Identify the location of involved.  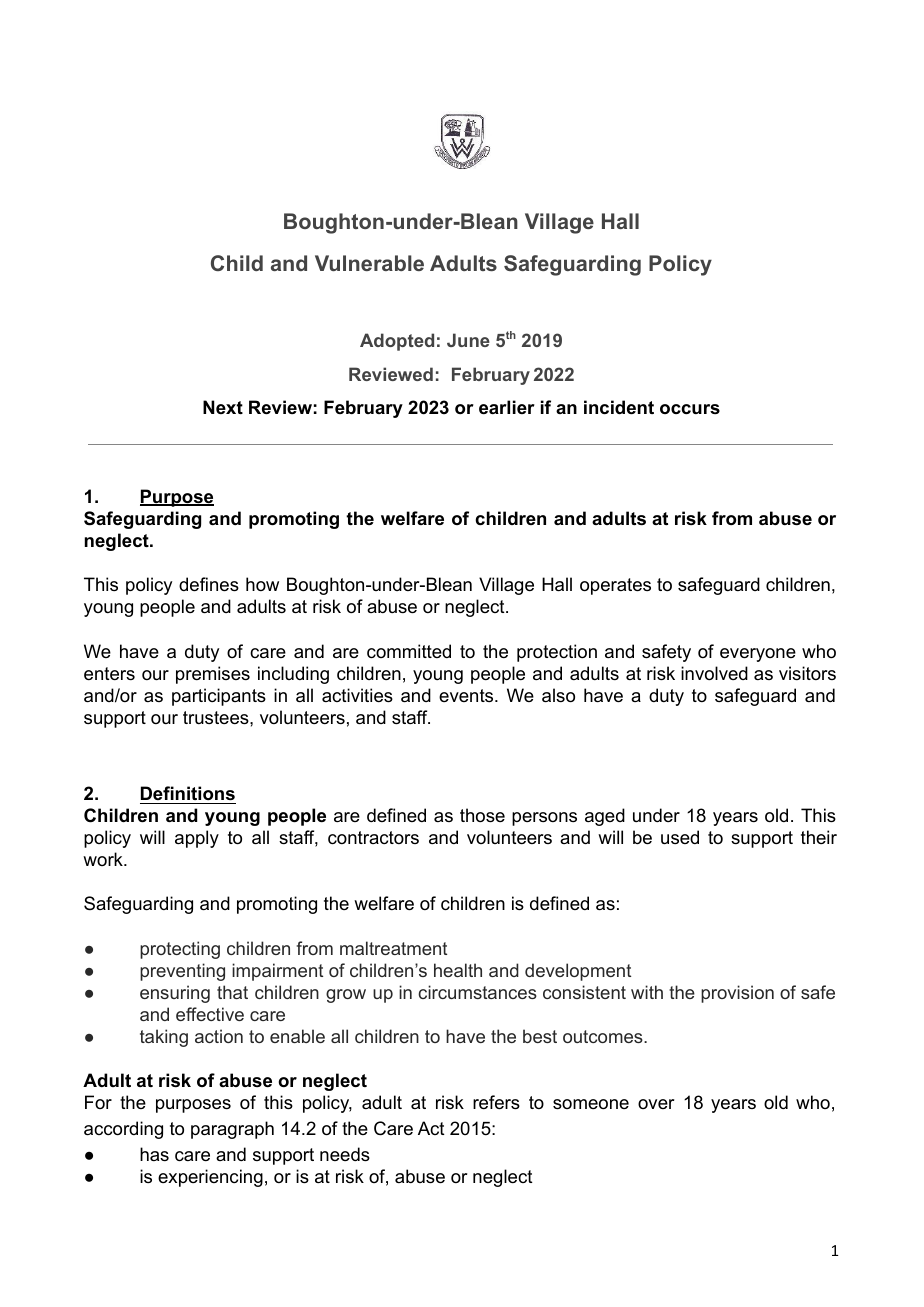
(714, 673).
